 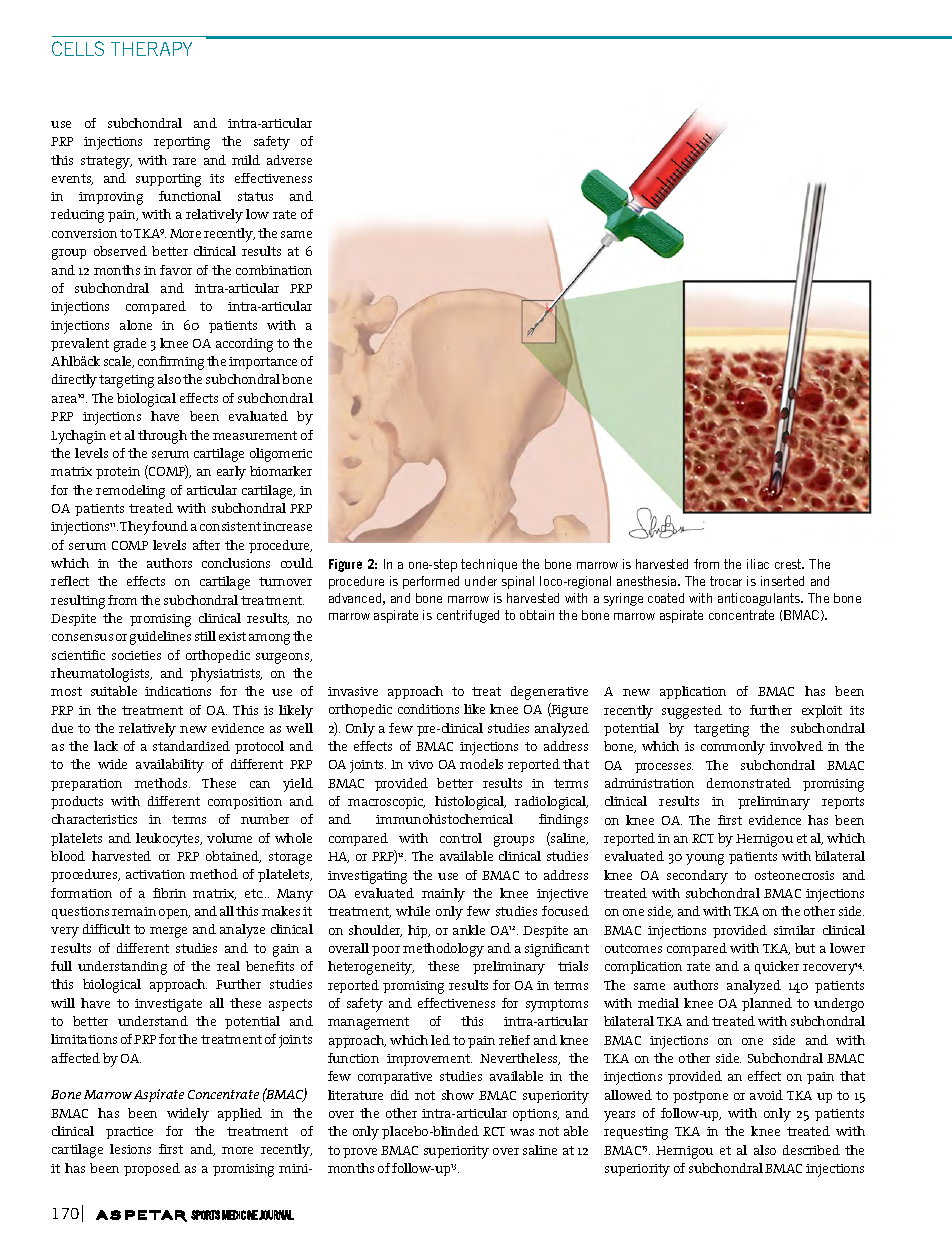 I want to click on guidelines, so click(x=160, y=638).
